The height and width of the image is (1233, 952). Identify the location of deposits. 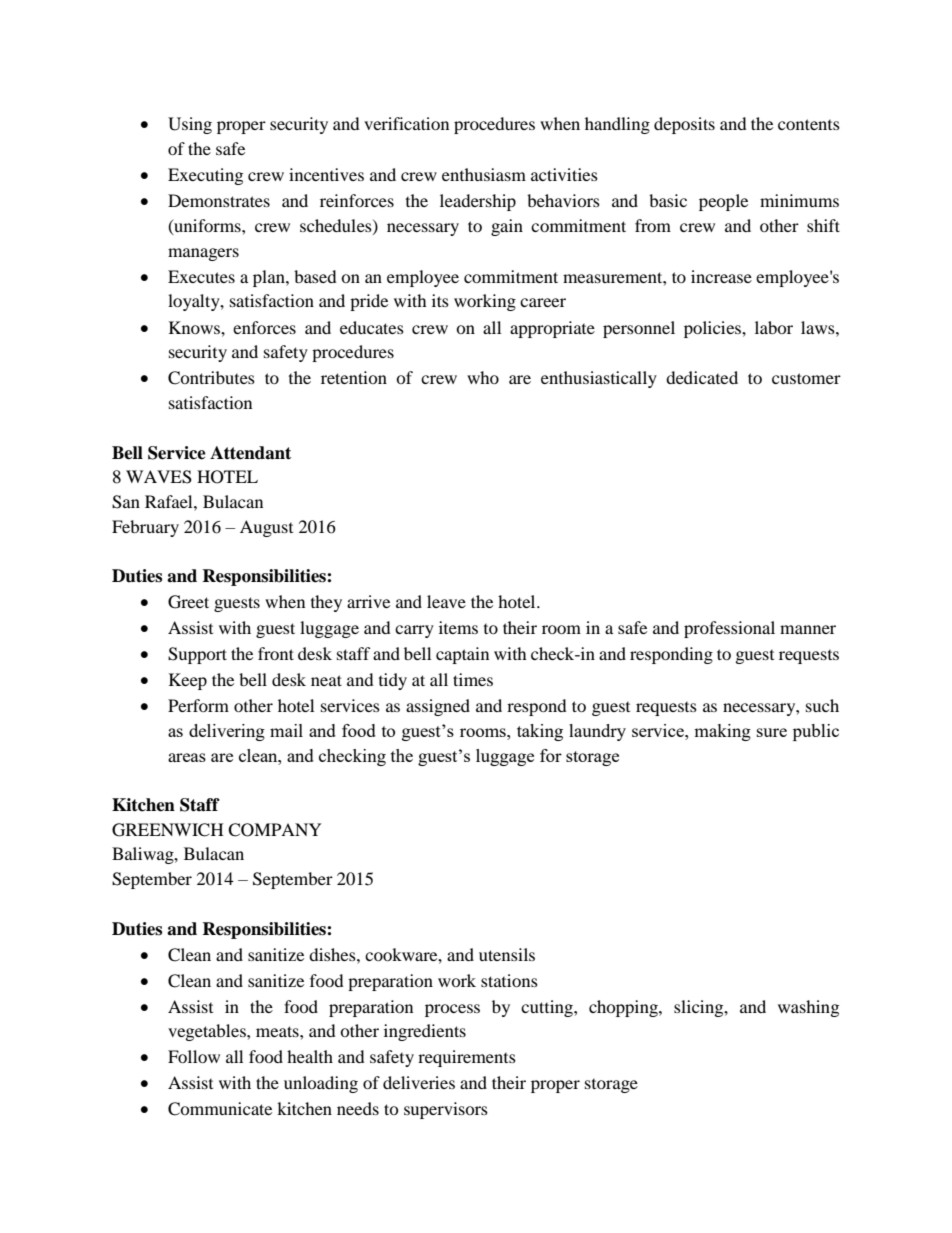
(684, 125).
